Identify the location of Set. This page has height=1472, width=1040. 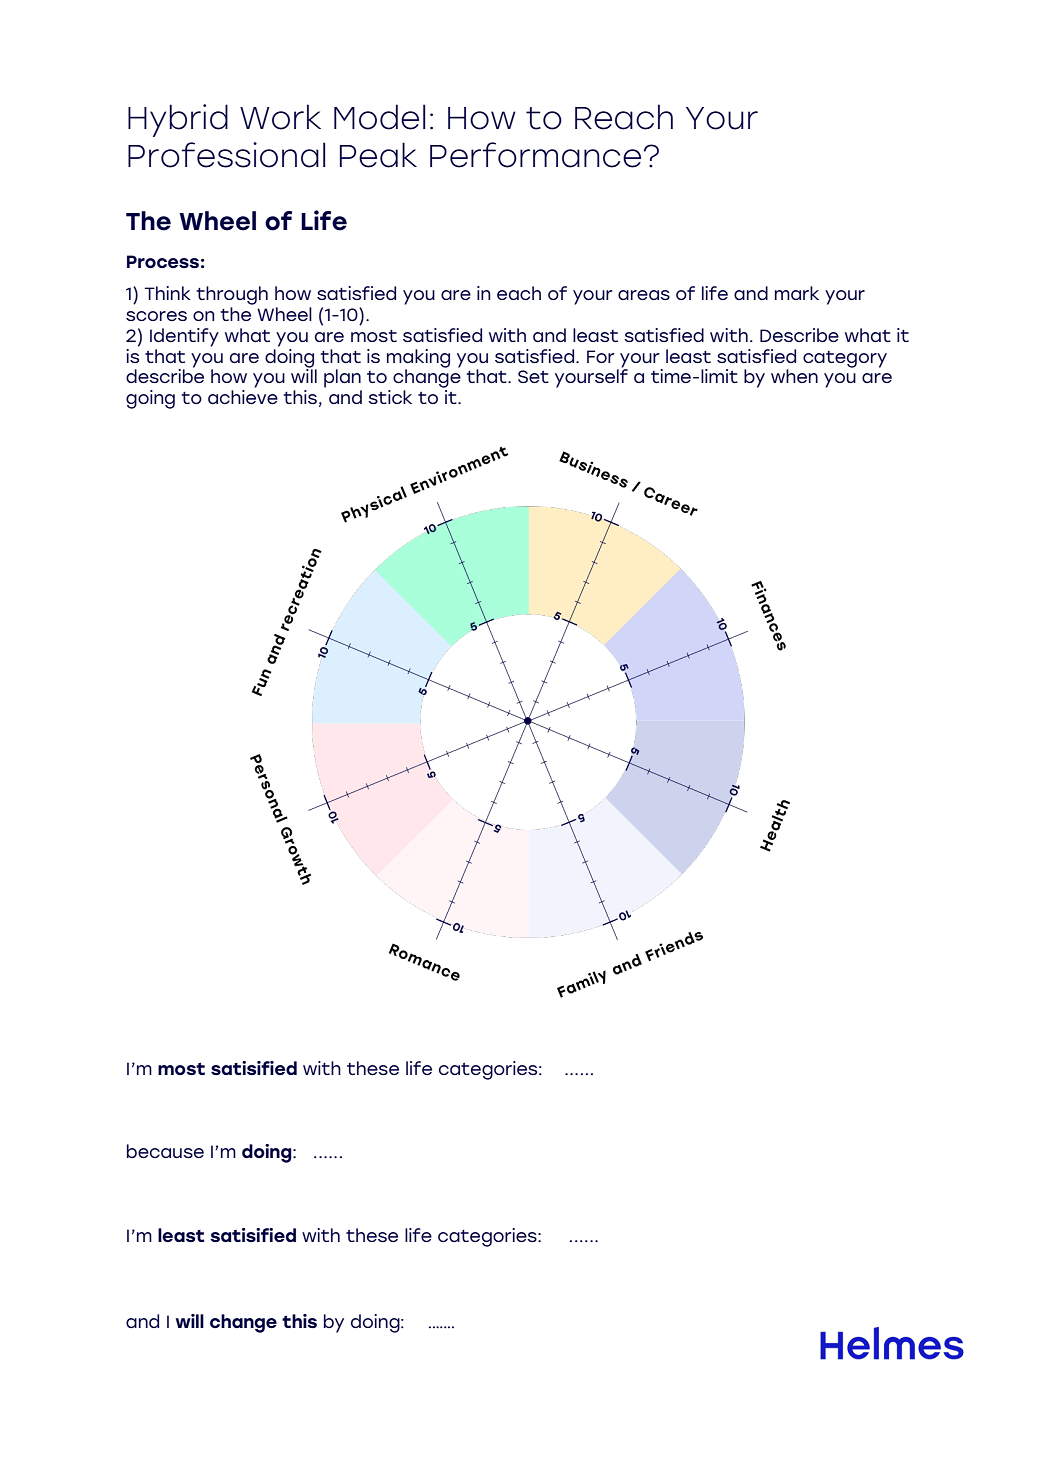
(533, 376).
